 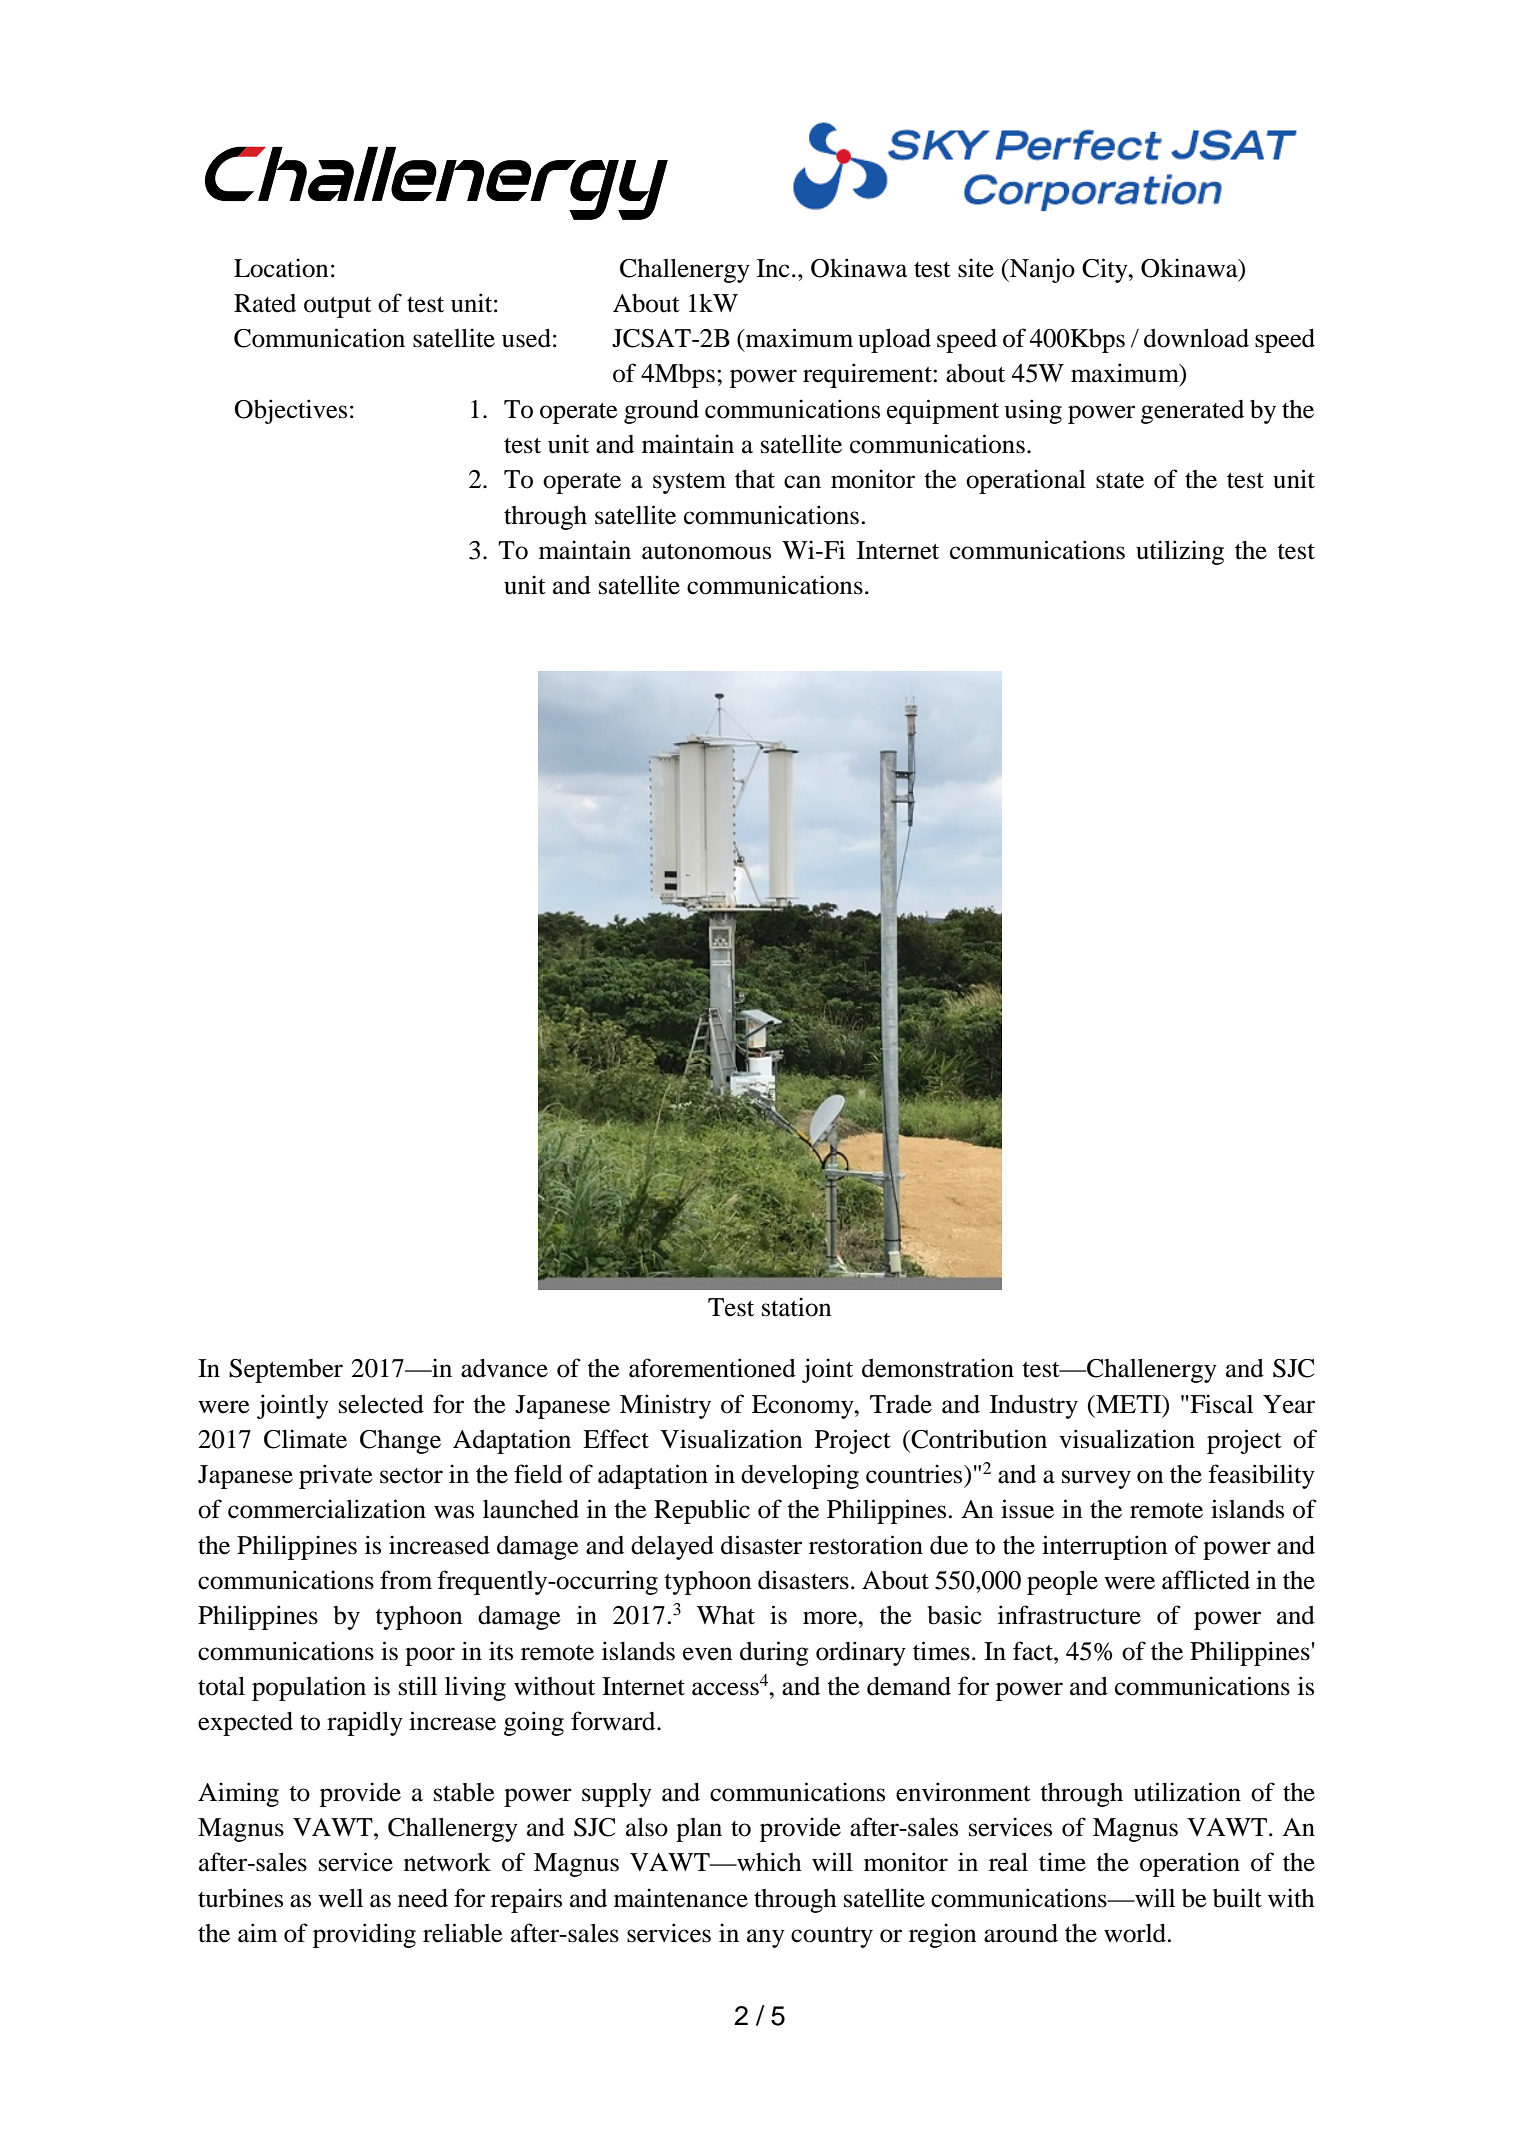 I want to click on any, so click(x=766, y=1938).
